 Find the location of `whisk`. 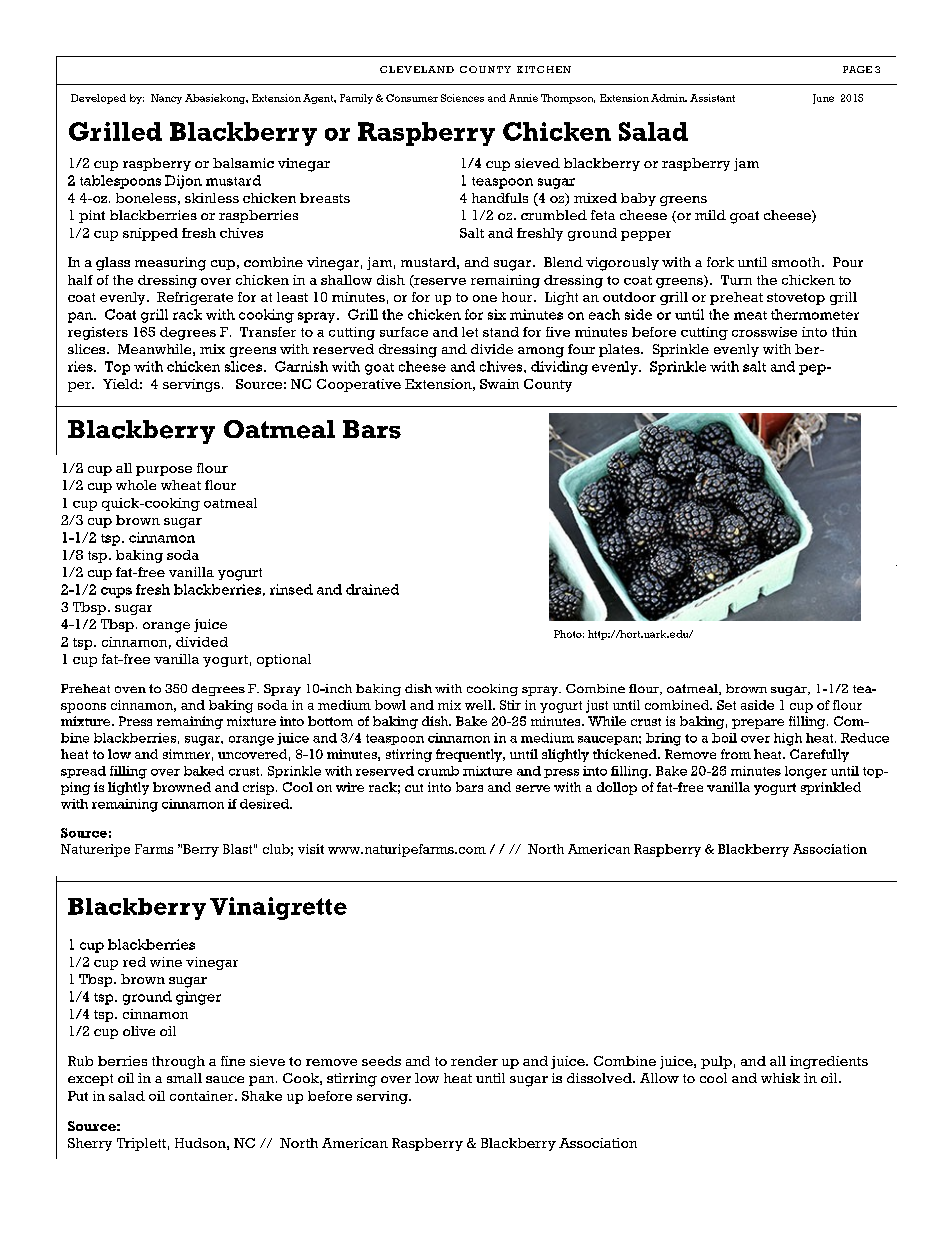

whisk is located at coordinates (780, 1078).
